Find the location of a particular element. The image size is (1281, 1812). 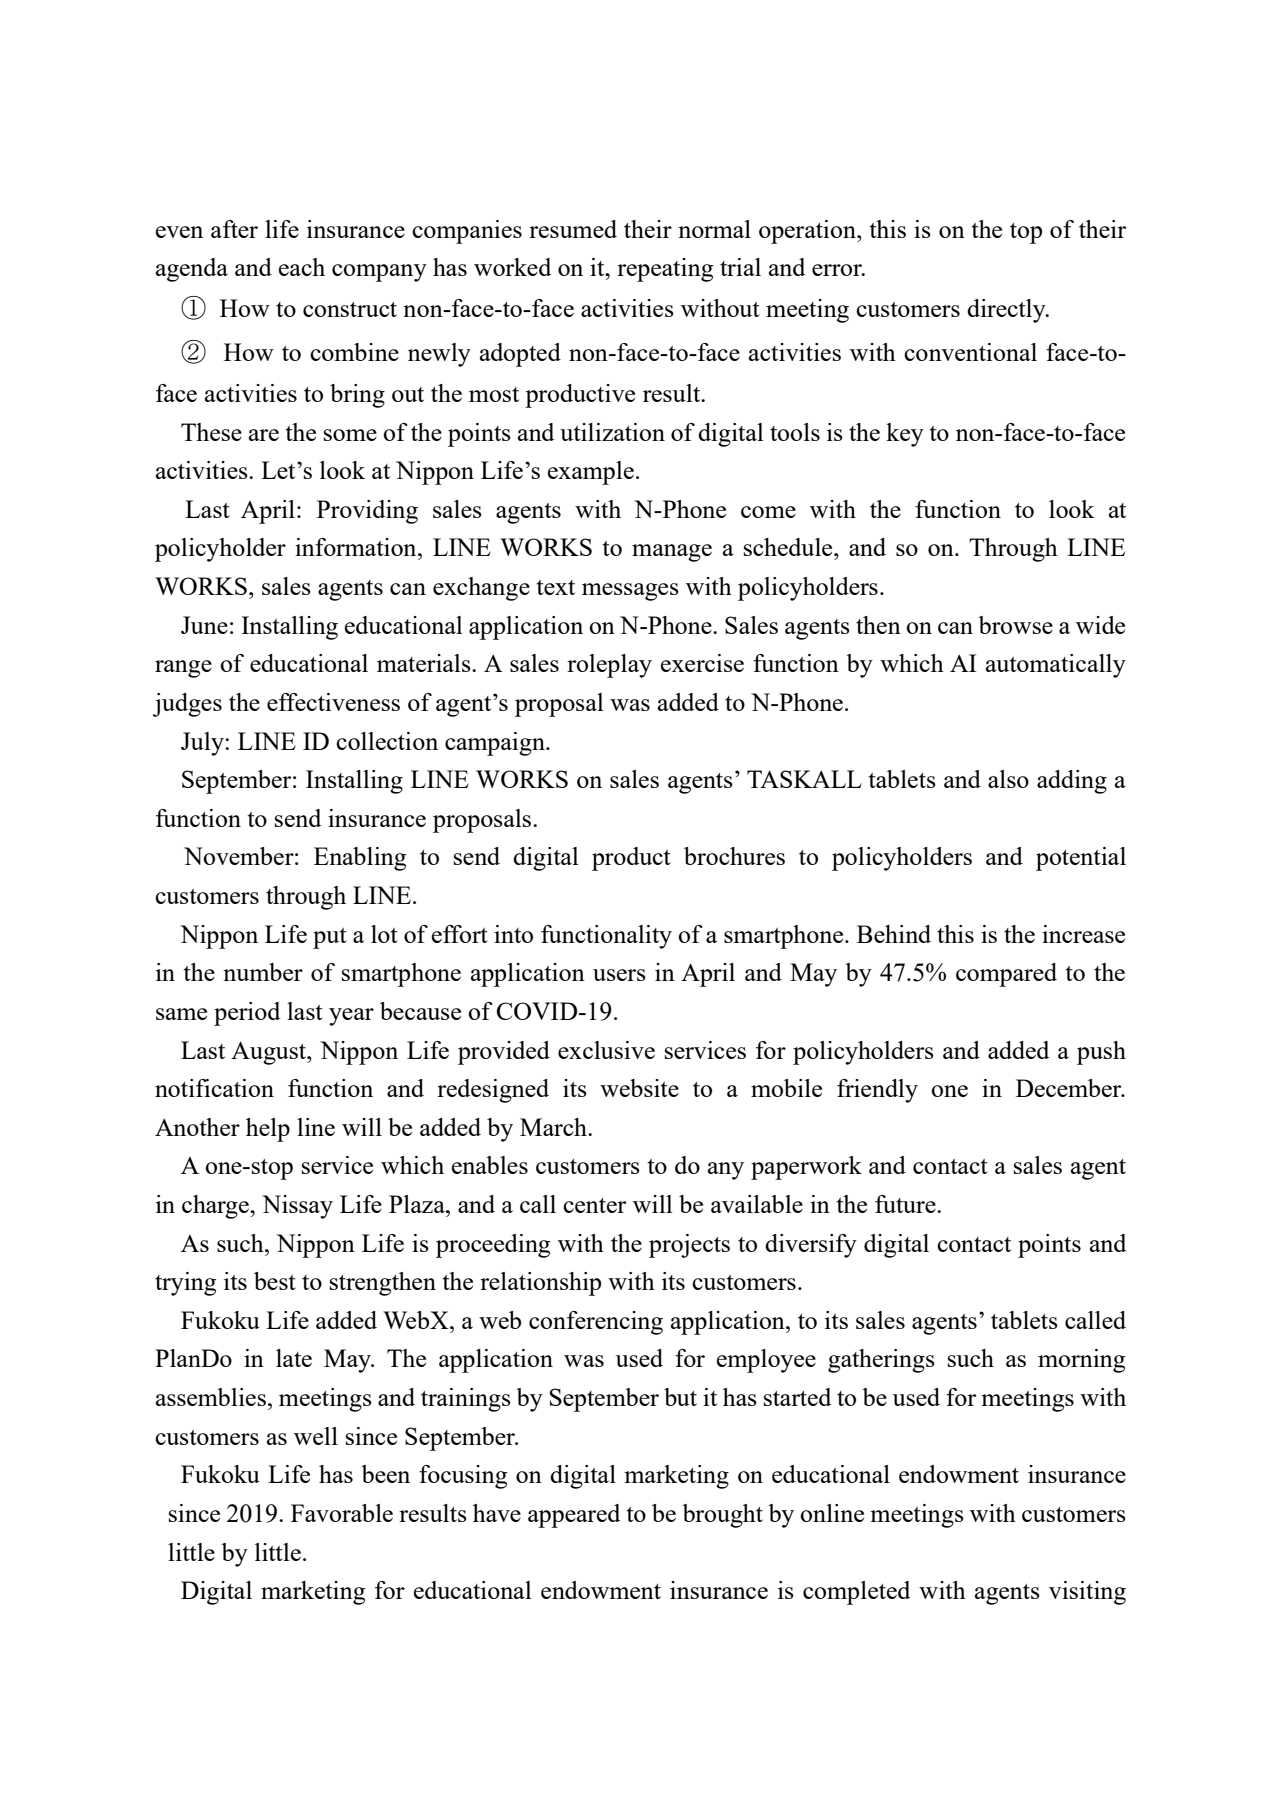

browse is located at coordinates (1015, 625).
